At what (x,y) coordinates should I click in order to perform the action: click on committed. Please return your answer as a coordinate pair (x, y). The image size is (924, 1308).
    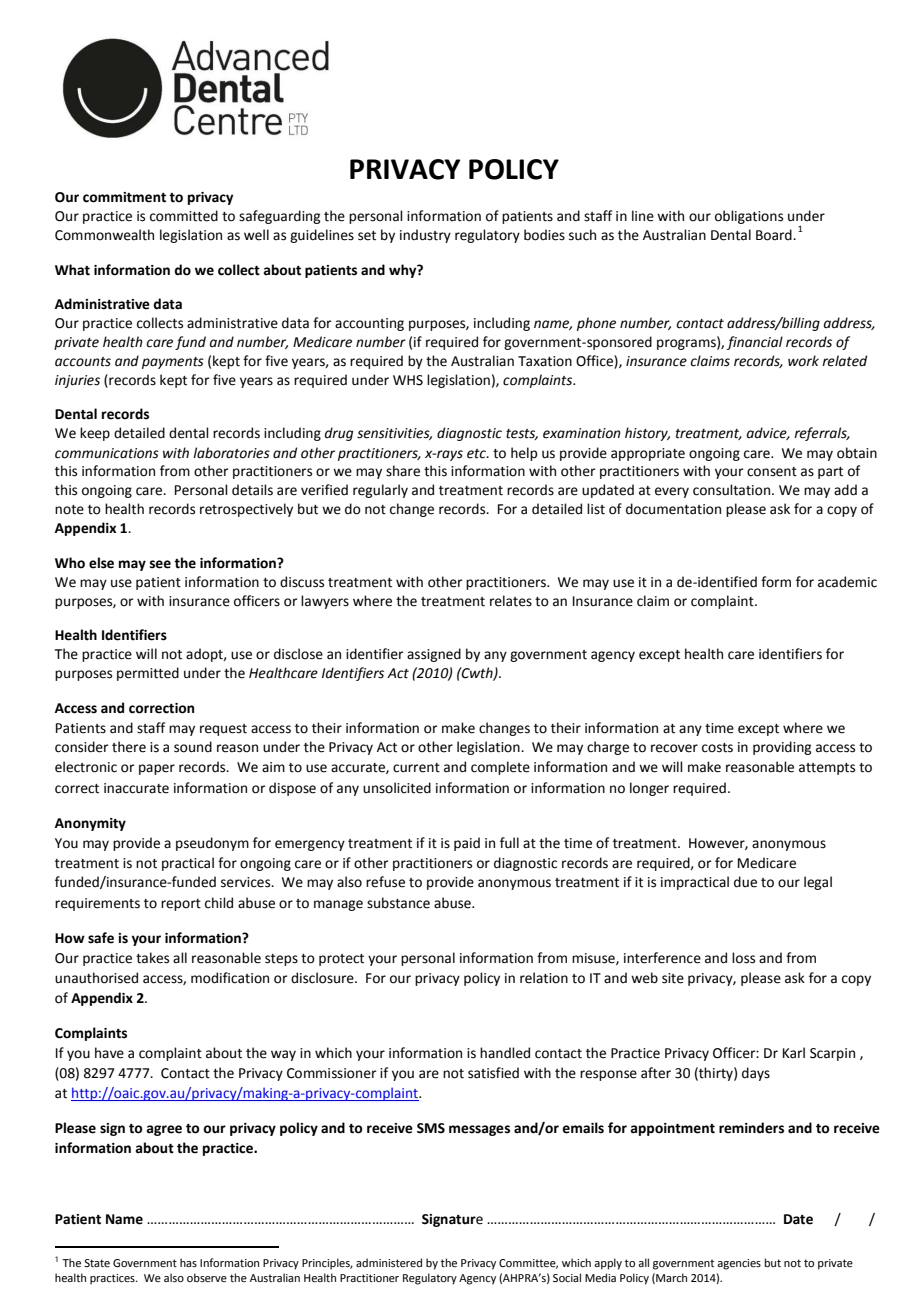
    Looking at the image, I should click on (184, 216).
